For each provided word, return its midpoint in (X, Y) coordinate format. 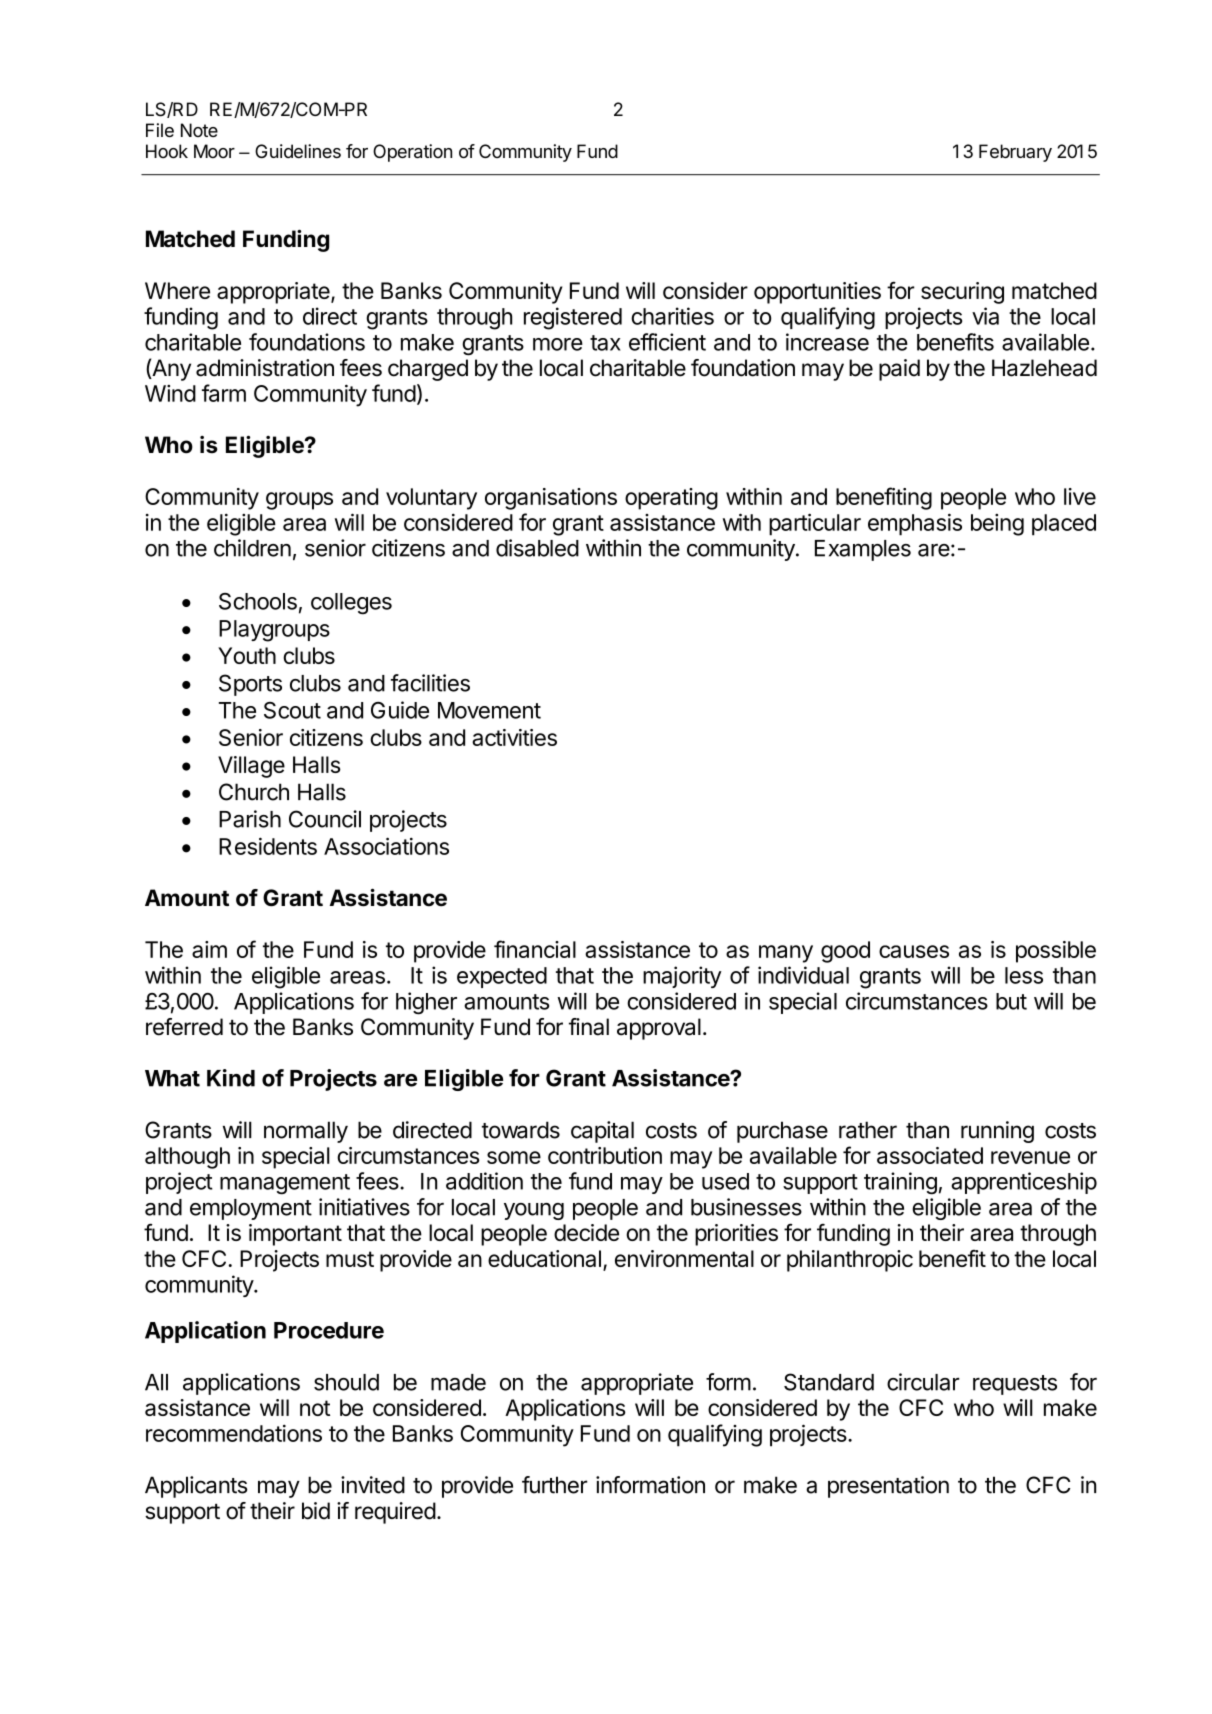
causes (914, 951)
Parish (250, 819)
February (1015, 153)
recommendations (234, 1433)
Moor (214, 151)
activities (514, 737)
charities (672, 316)
